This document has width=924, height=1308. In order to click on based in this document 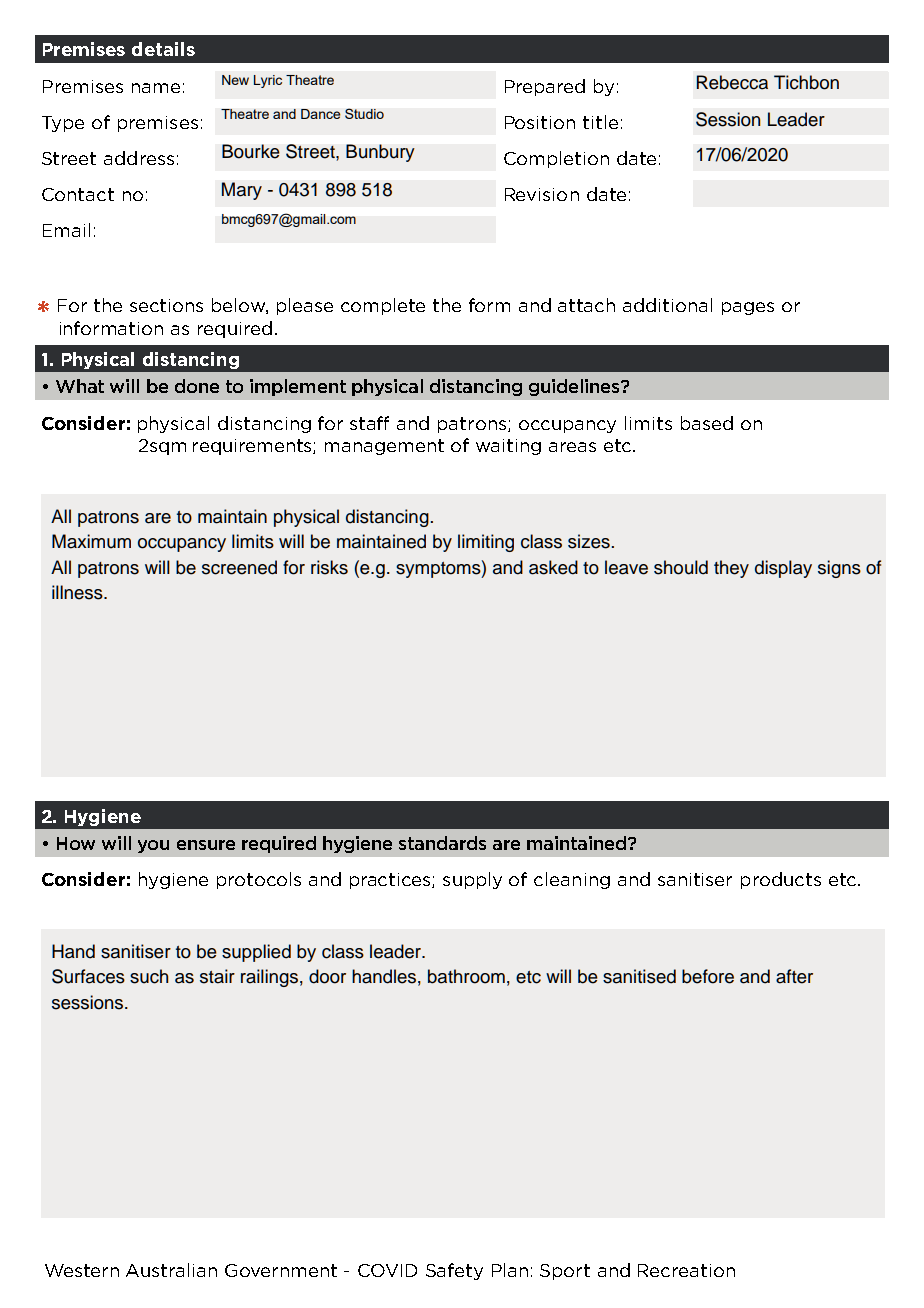, I will do `click(707, 423)`.
